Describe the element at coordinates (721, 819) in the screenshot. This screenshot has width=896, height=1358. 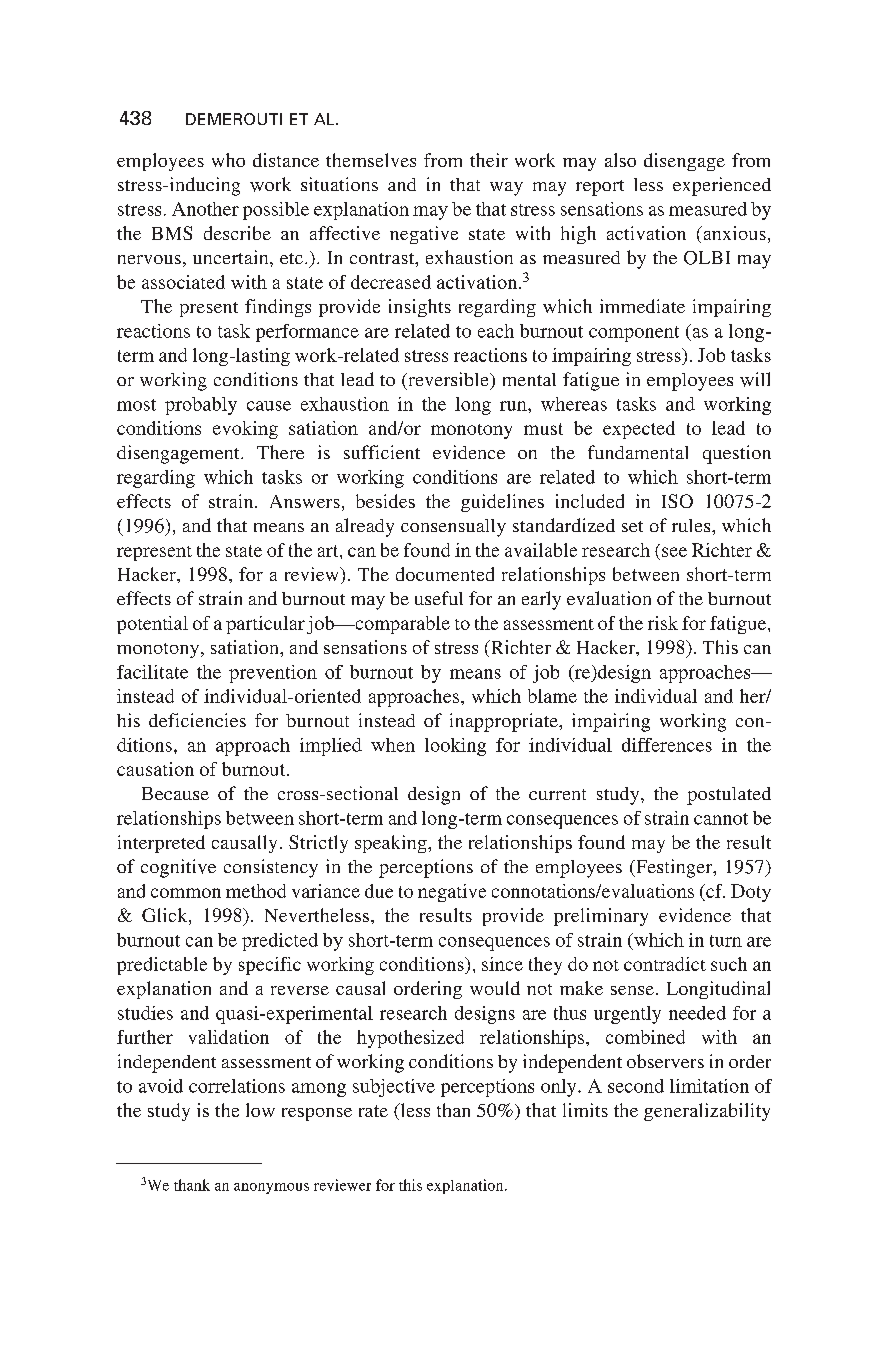
I see `cannot` at that location.
